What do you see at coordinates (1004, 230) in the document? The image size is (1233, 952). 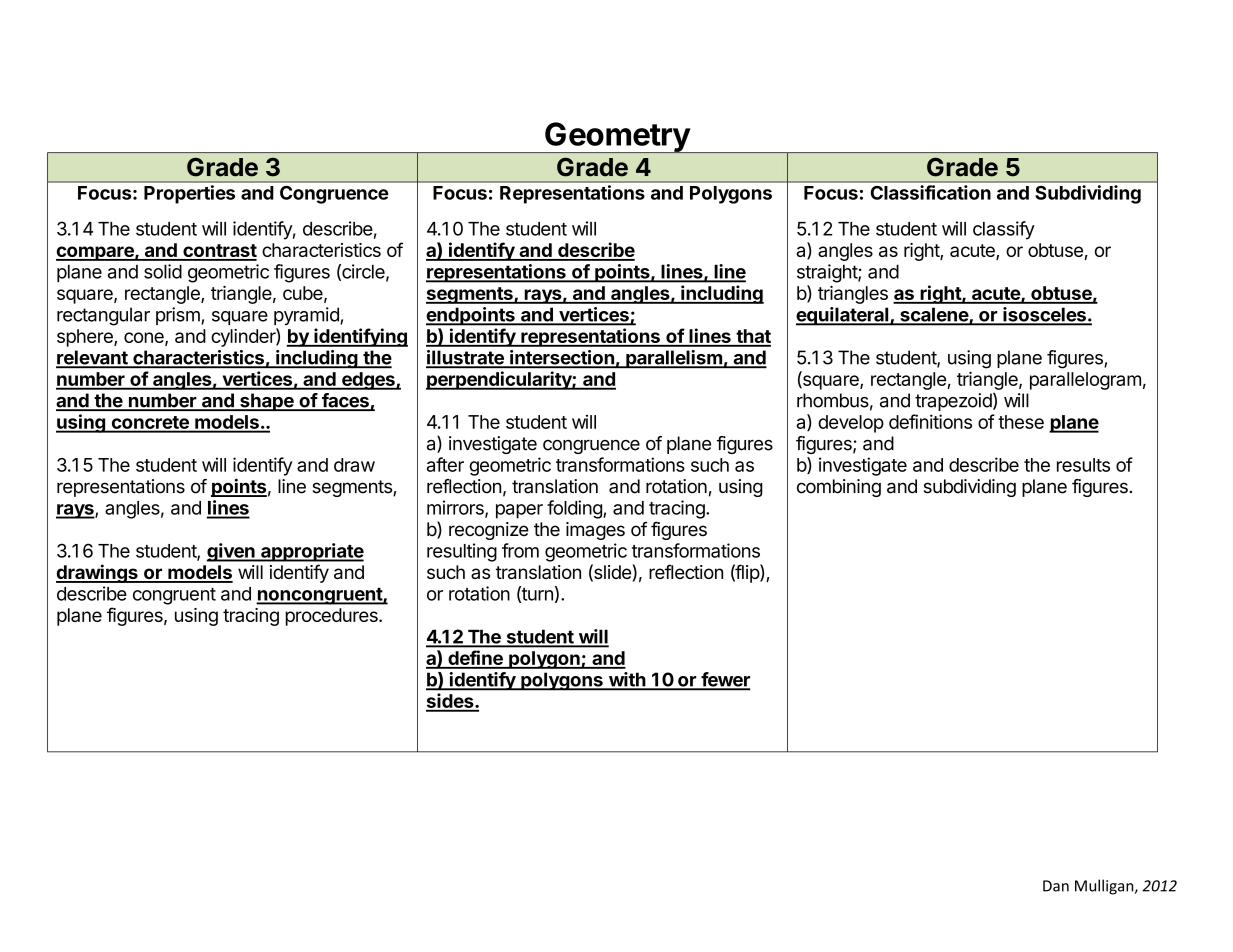 I see `classify` at bounding box center [1004, 230].
